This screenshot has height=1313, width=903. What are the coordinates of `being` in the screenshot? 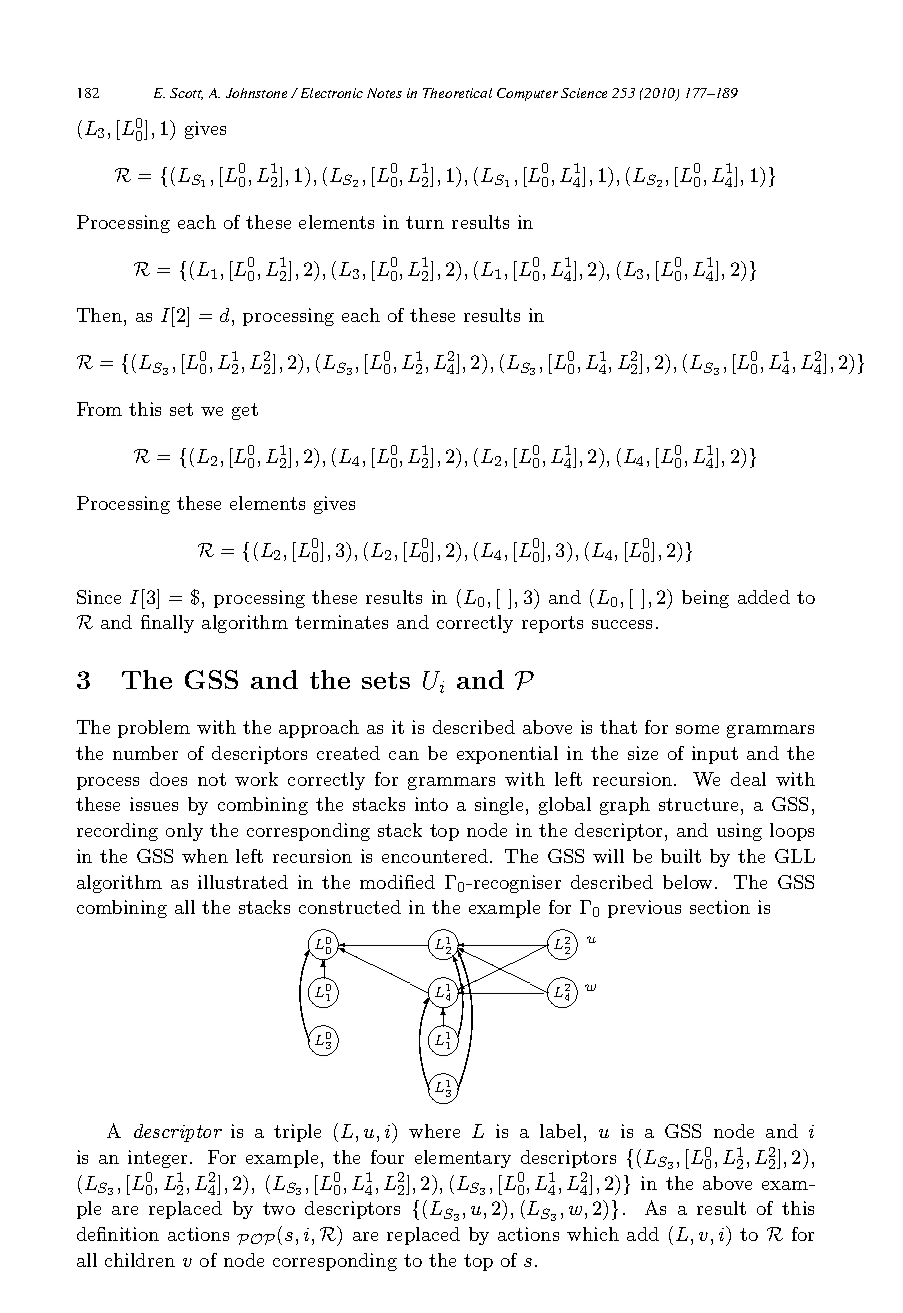 It's located at (705, 599).
